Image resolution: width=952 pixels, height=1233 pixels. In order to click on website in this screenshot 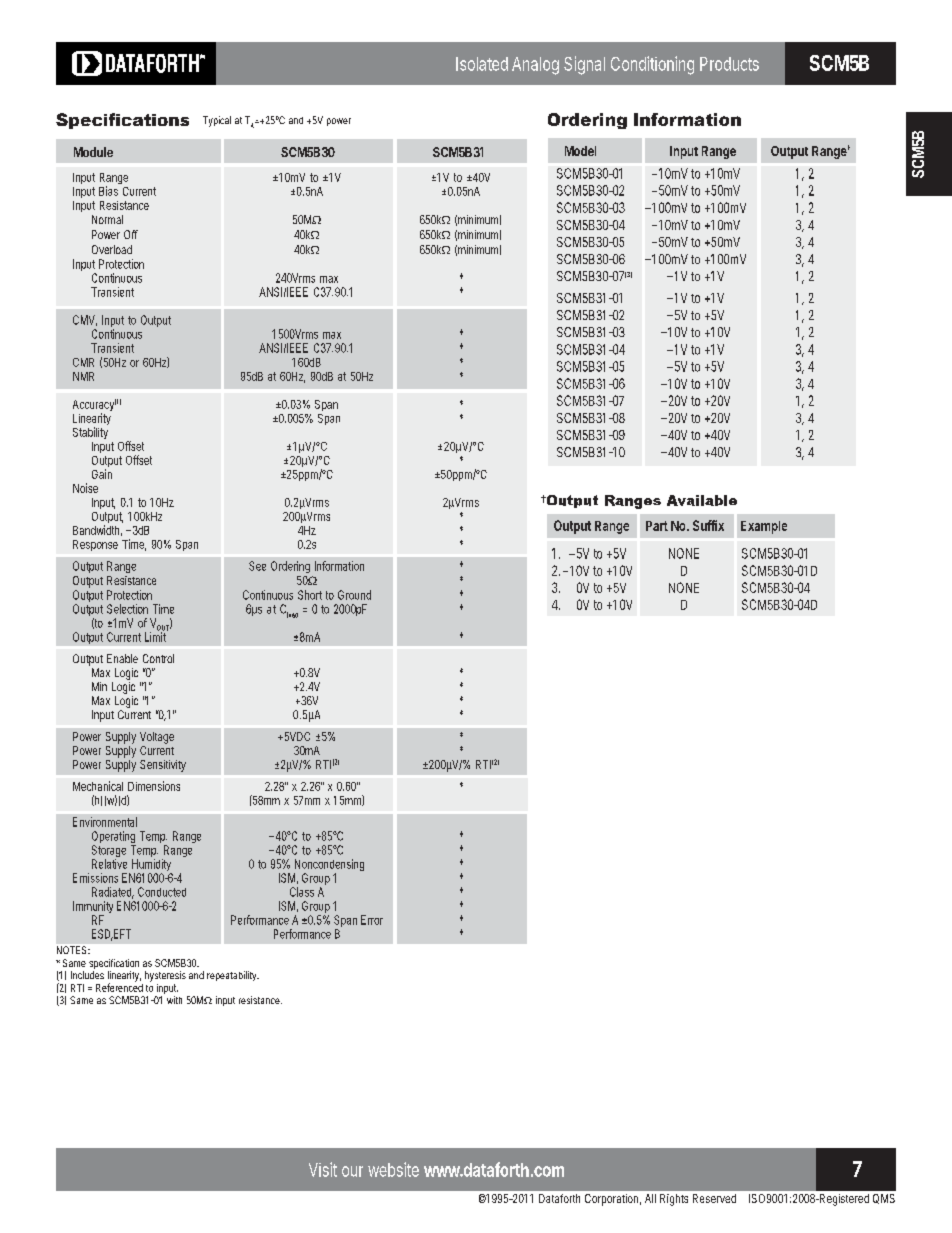, I will do `click(393, 1169)`.
